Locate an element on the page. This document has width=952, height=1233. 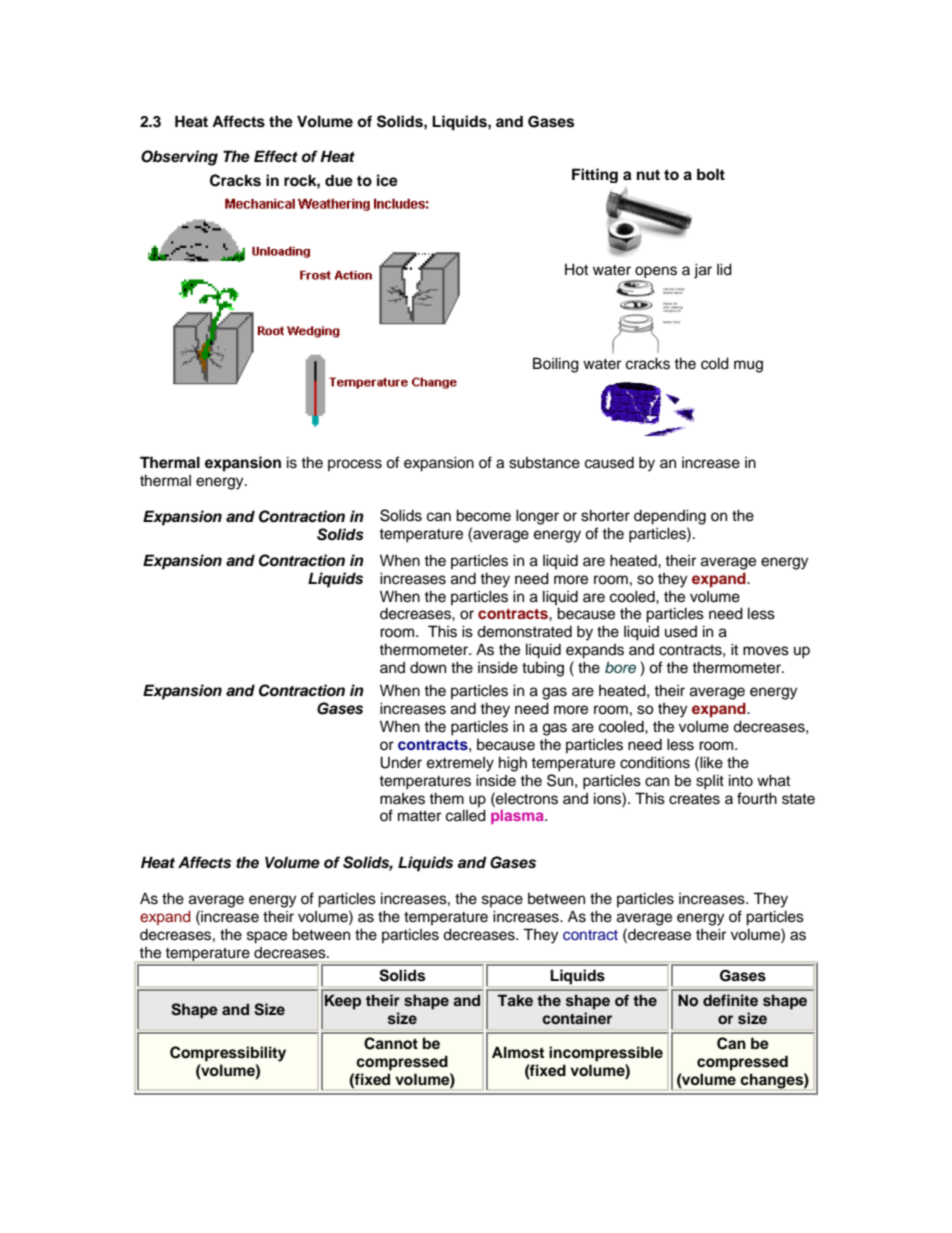
definite is located at coordinates (730, 1000).
